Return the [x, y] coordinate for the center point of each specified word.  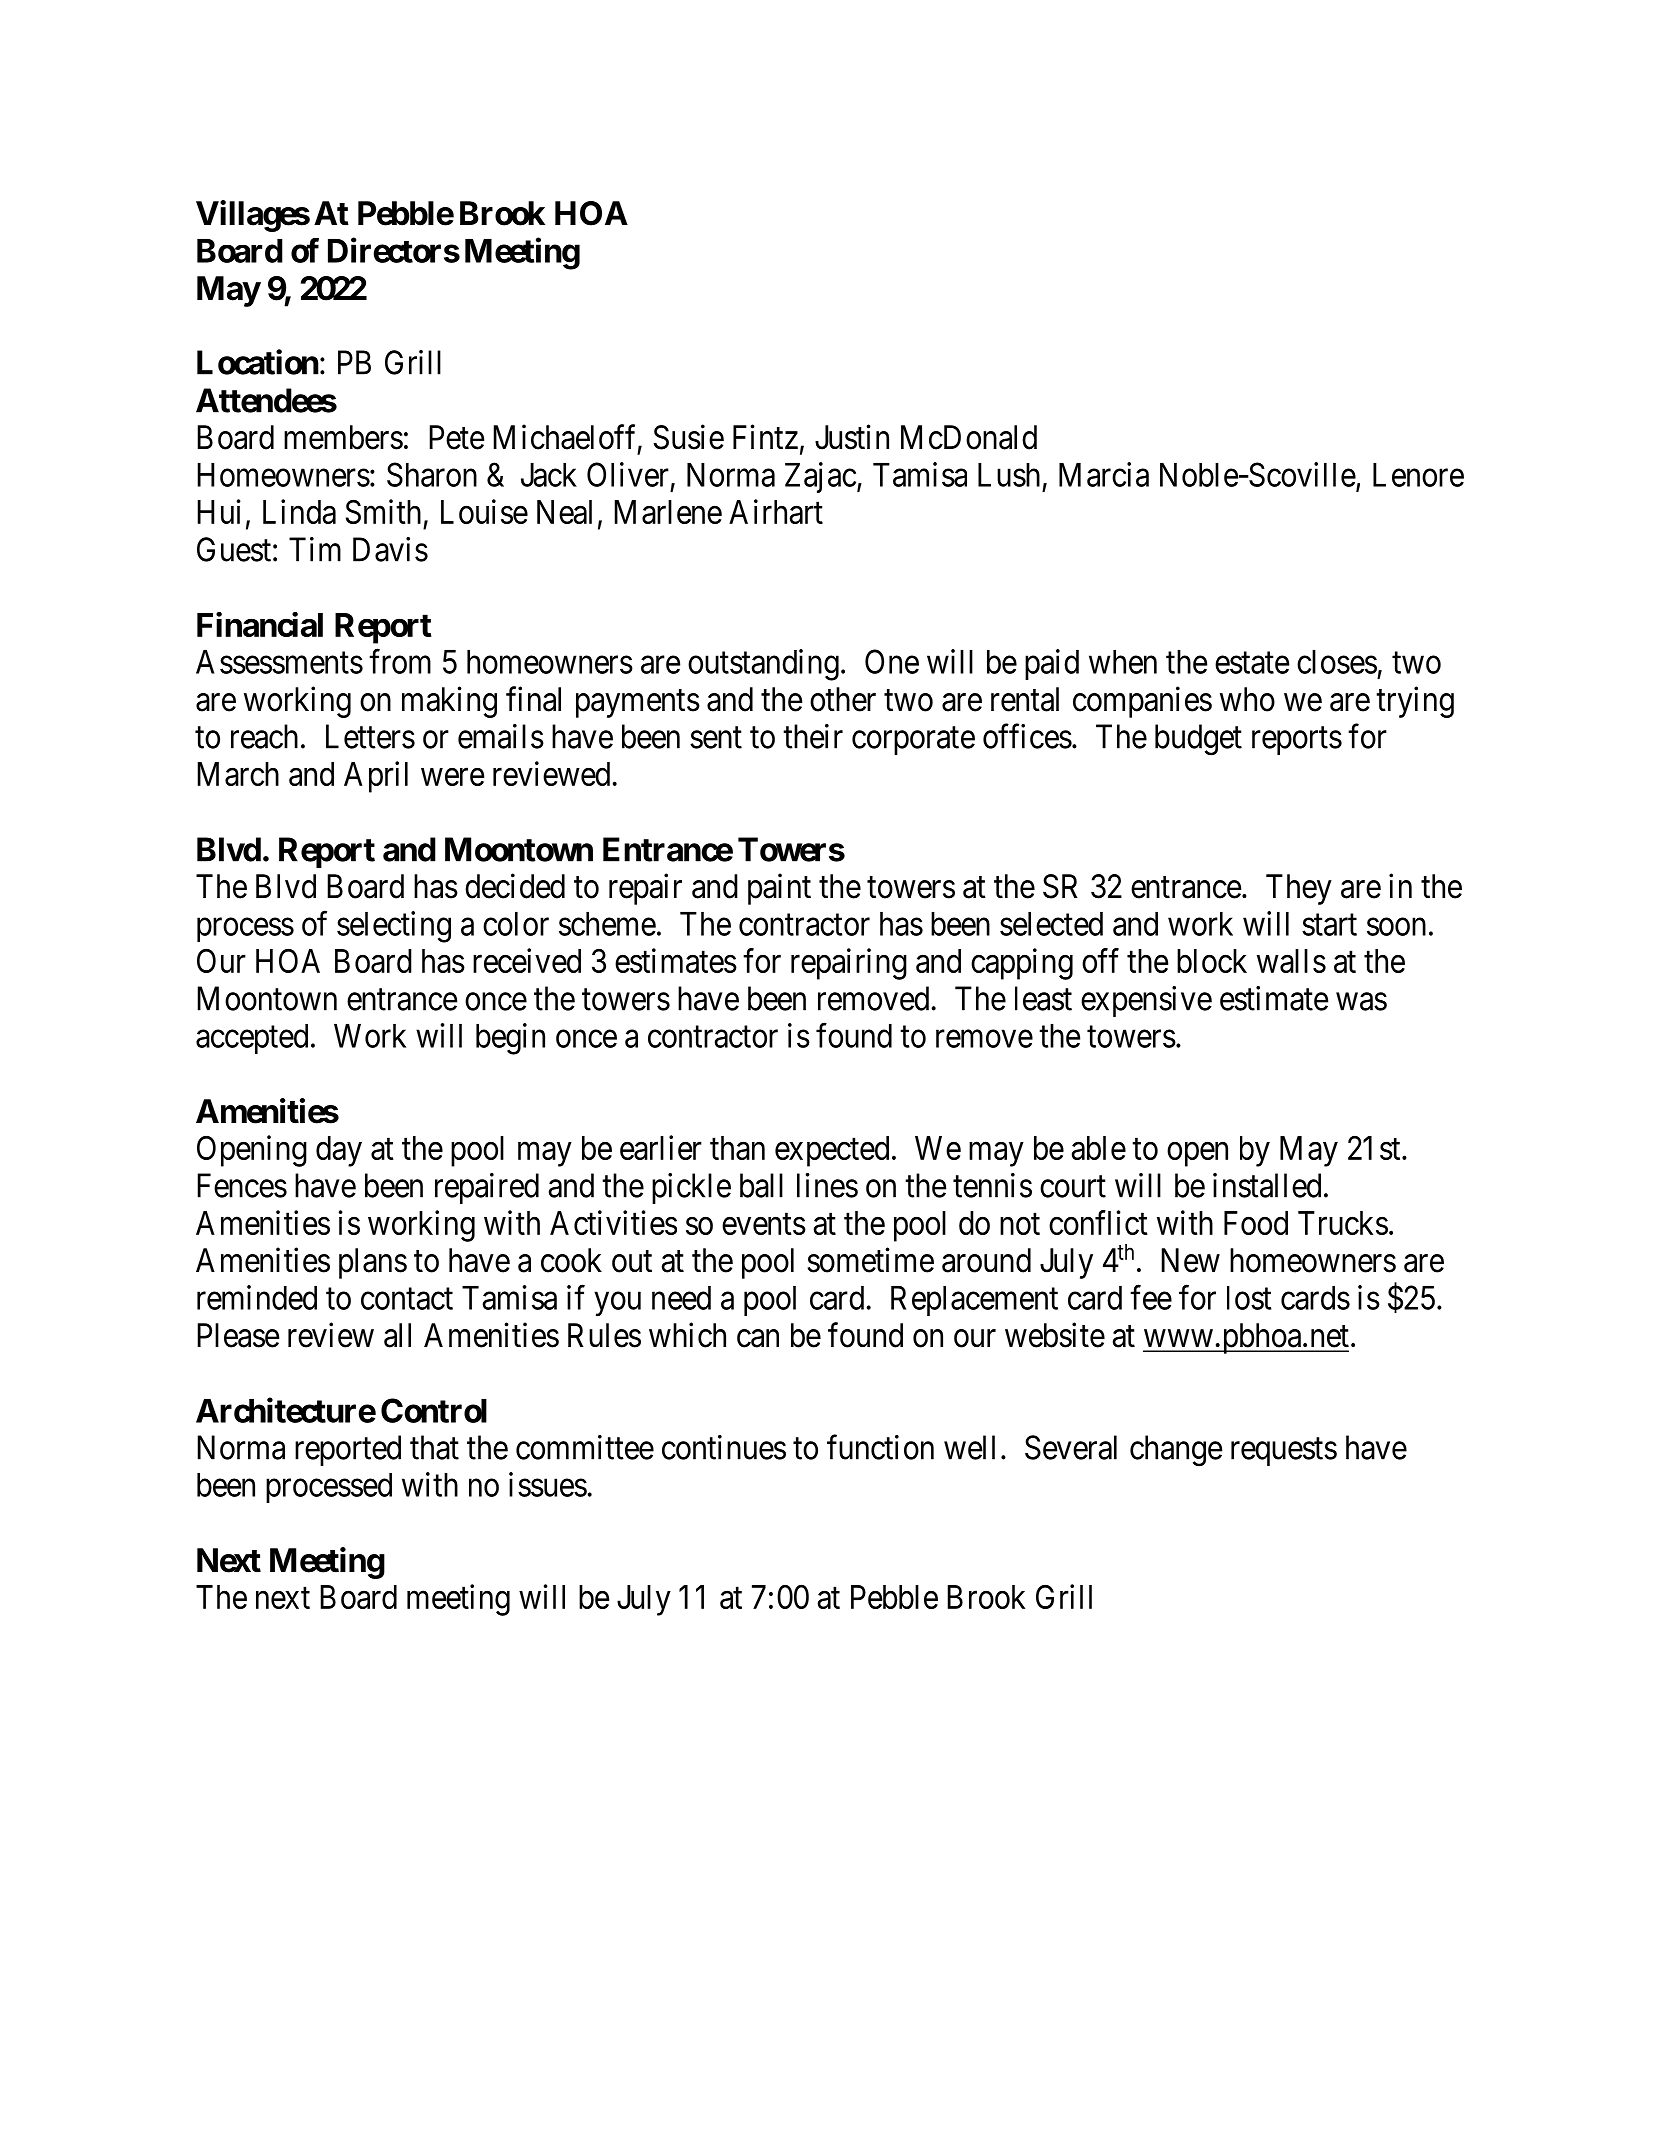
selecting [394, 927]
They [1299, 889]
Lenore [1418, 475]
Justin [852, 437]
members [343, 437]
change [1176, 1451]
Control [434, 1410]
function [880, 1447]
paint [779, 889]
